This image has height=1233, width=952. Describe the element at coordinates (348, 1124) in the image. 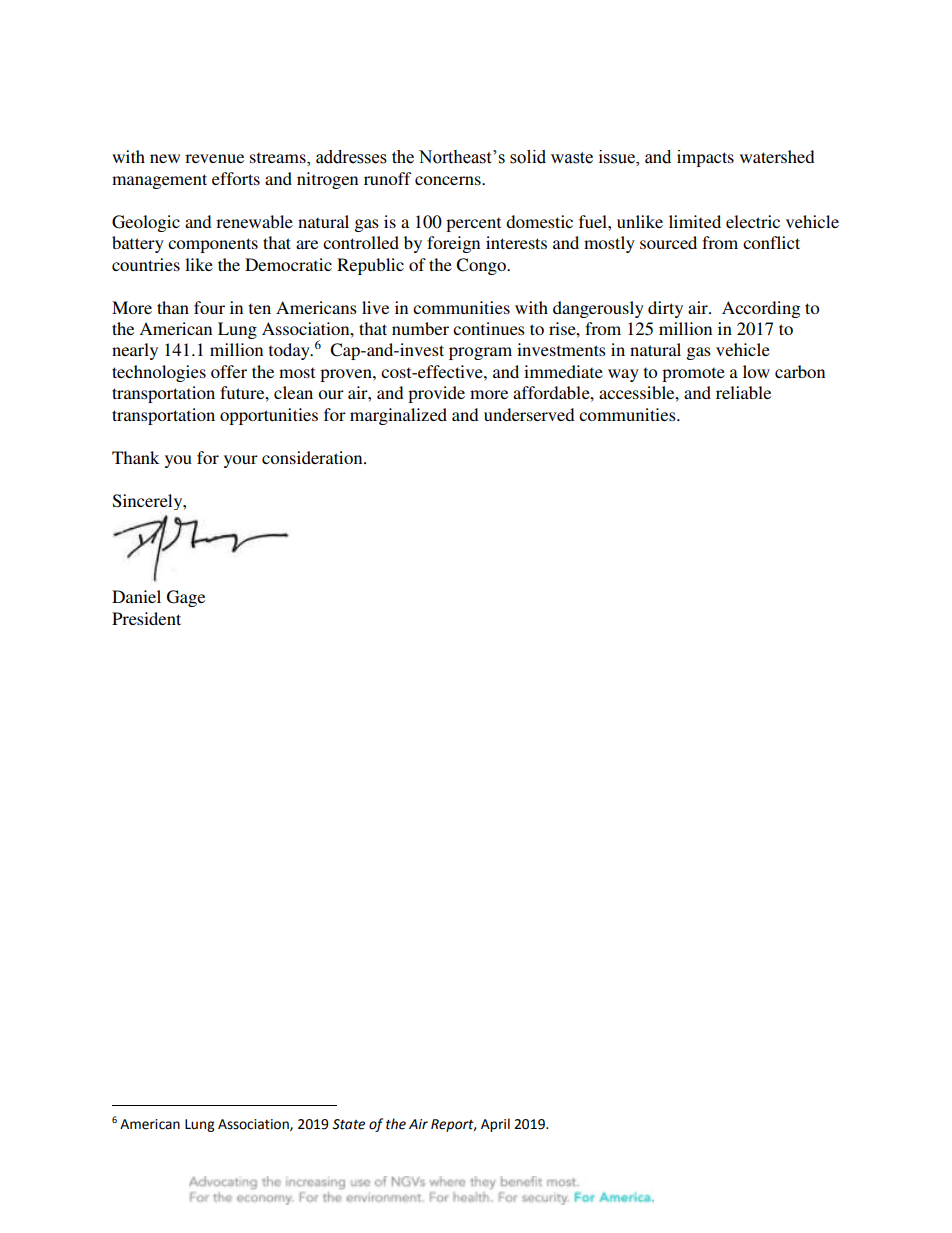

I see `State` at that location.
